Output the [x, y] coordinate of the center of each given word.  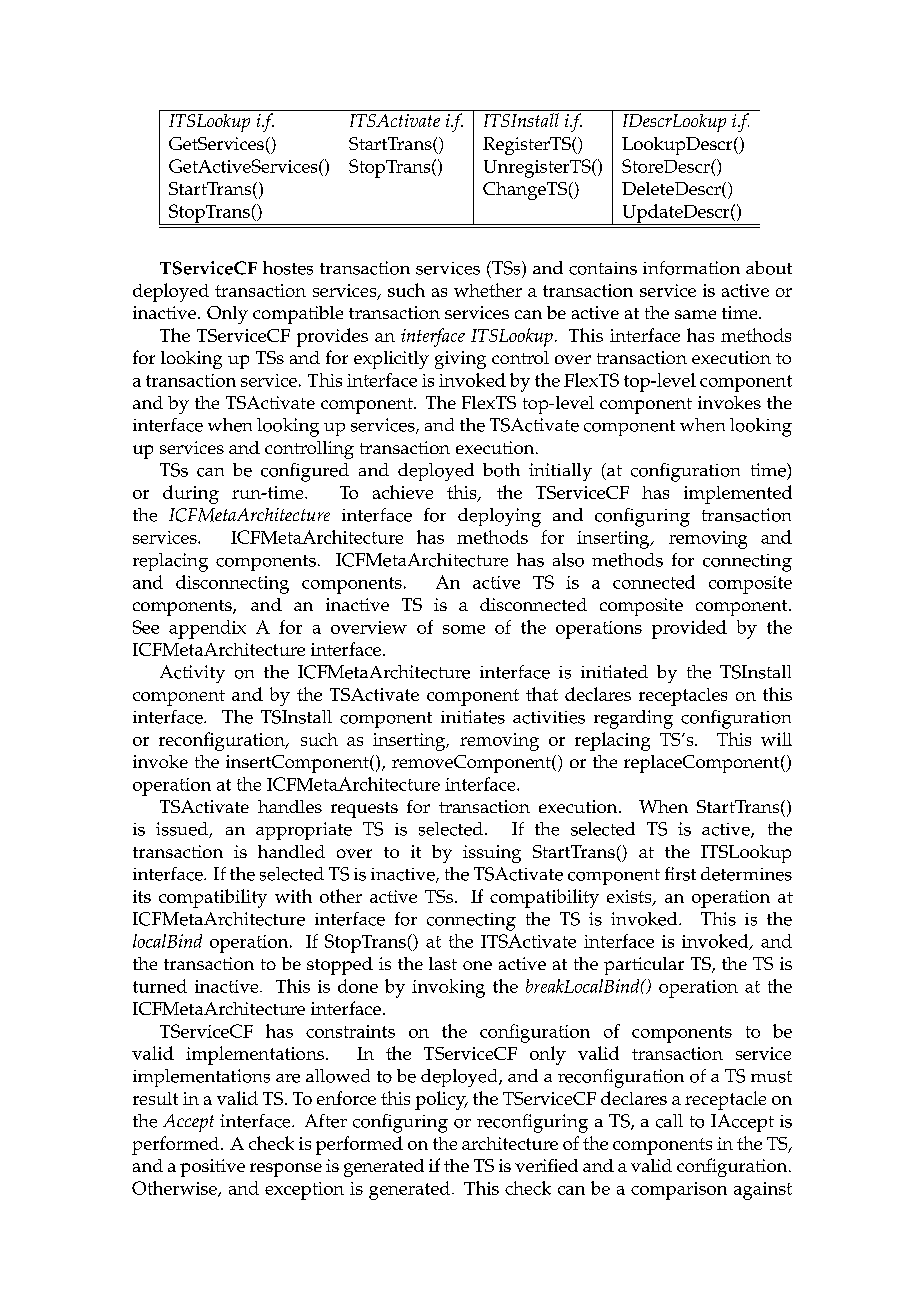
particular [644, 966]
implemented [738, 494]
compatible [298, 315]
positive [212, 1168]
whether [488, 290]
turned [160, 986]
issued [183, 830]
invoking [448, 988]
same [695, 314]
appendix [207, 629]
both [501, 470]
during [191, 494]
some [464, 629]
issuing [492, 854]
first [680, 874]
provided [689, 629]
